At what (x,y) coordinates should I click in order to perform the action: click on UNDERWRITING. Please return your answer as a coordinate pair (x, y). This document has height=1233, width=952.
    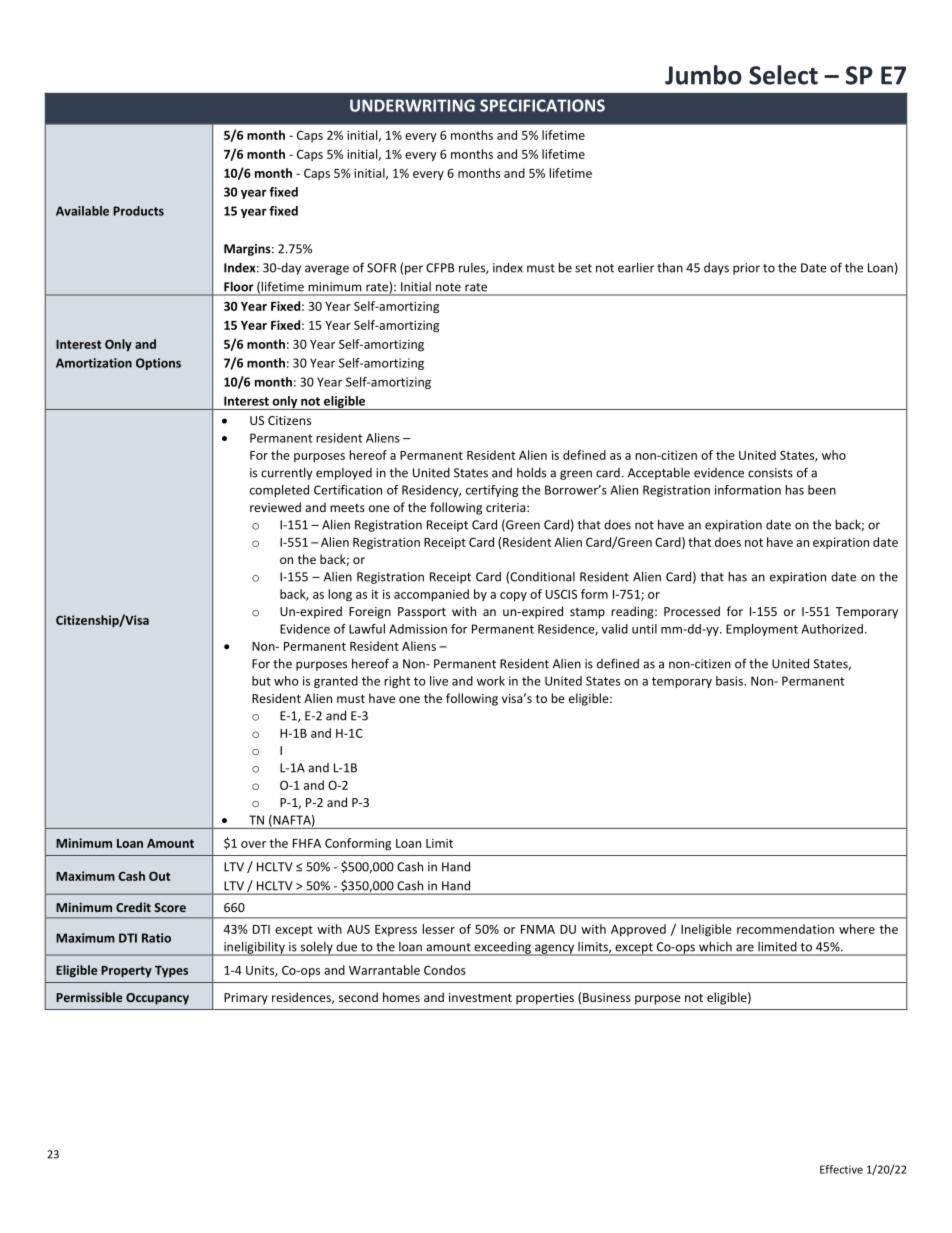
    Looking at the image, I should click on (412, 105).
